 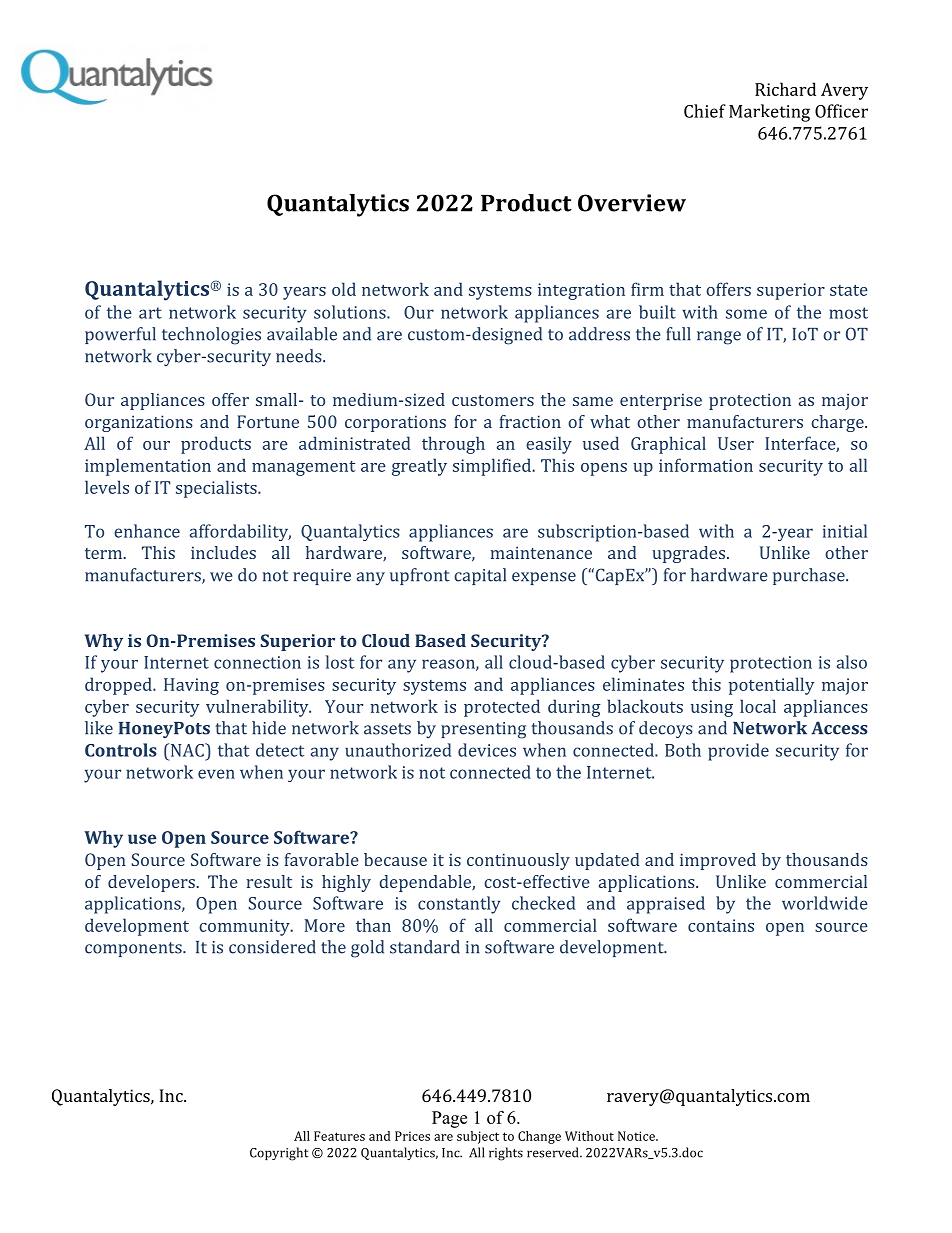 I want to click on art, so click(x=150, y=313).
